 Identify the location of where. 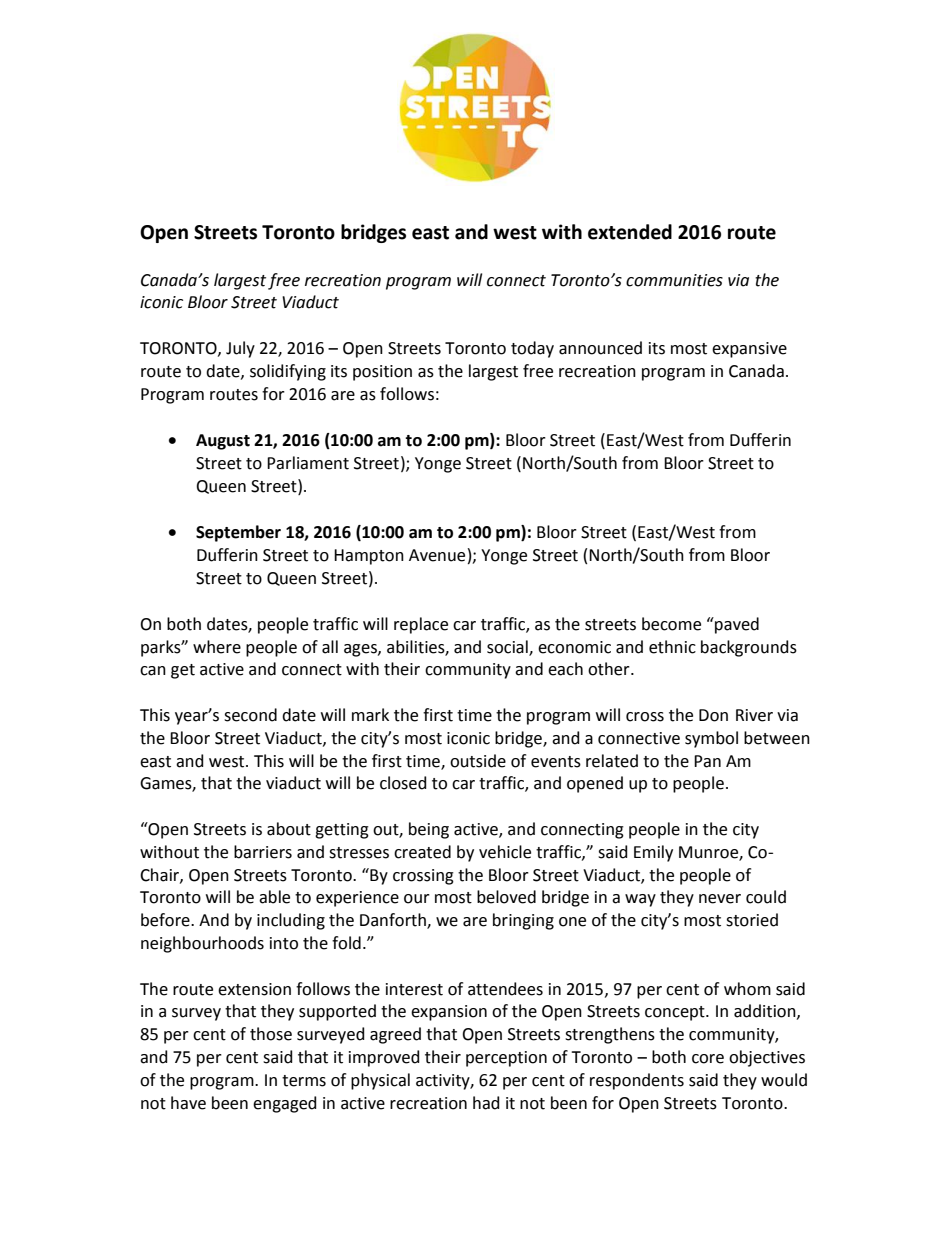
(217, 647).
